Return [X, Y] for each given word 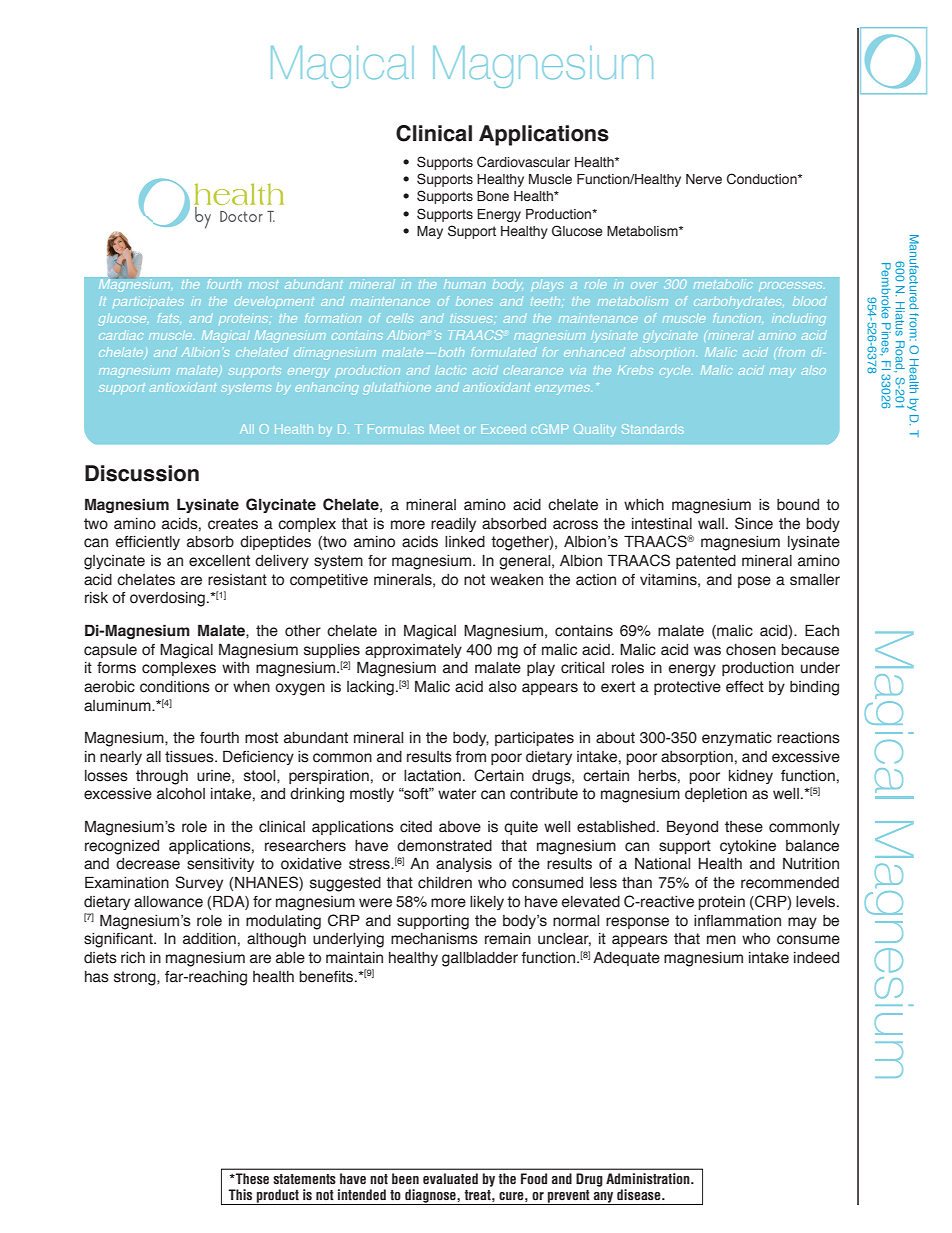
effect [745, 687]
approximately [413, 651]
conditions [175, 687]
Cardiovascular [523, 161]
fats [169, 318]
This [240, 1195]
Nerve [704, 179]
